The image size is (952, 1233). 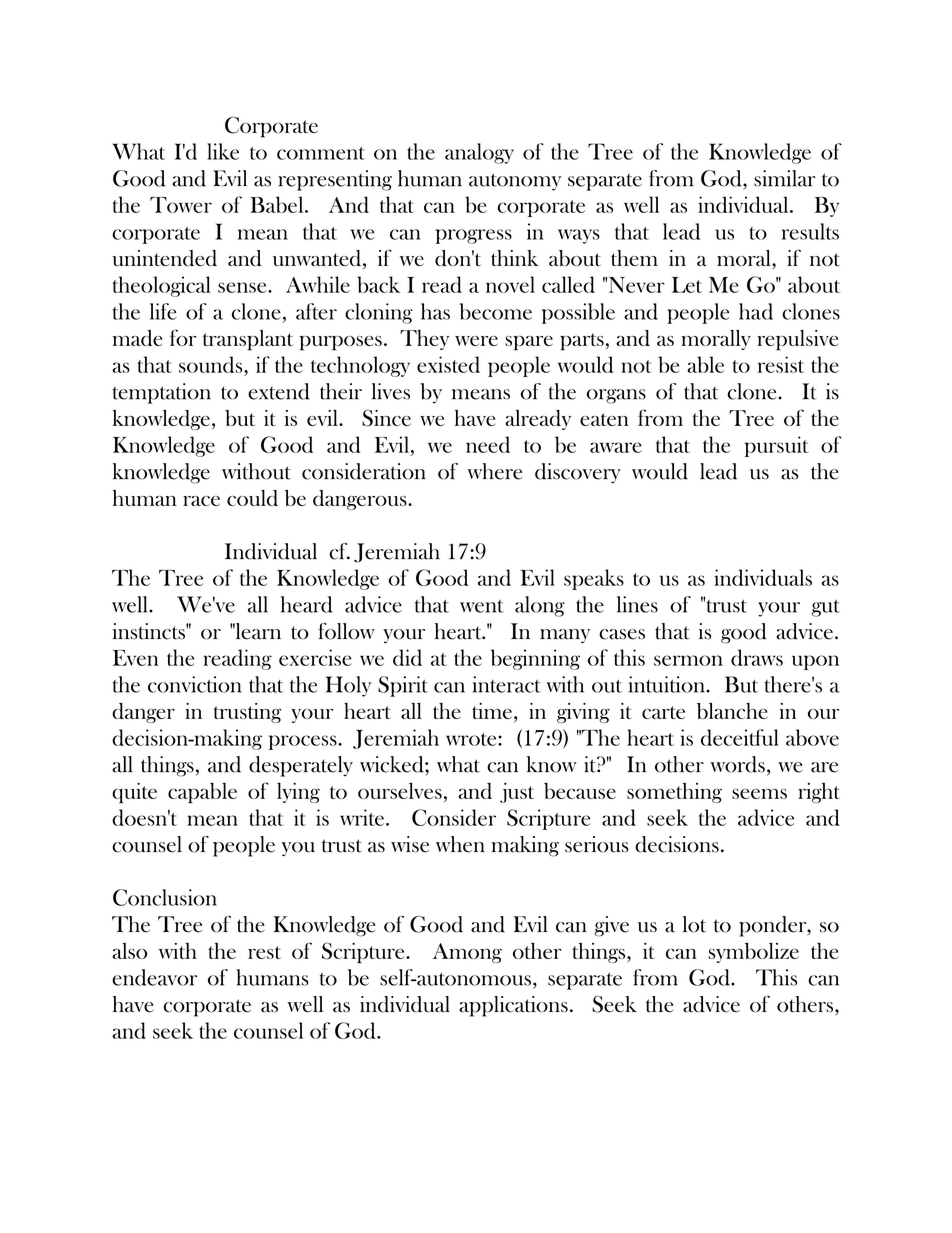 I want to click on blanche, so click(x=732, y=711).
